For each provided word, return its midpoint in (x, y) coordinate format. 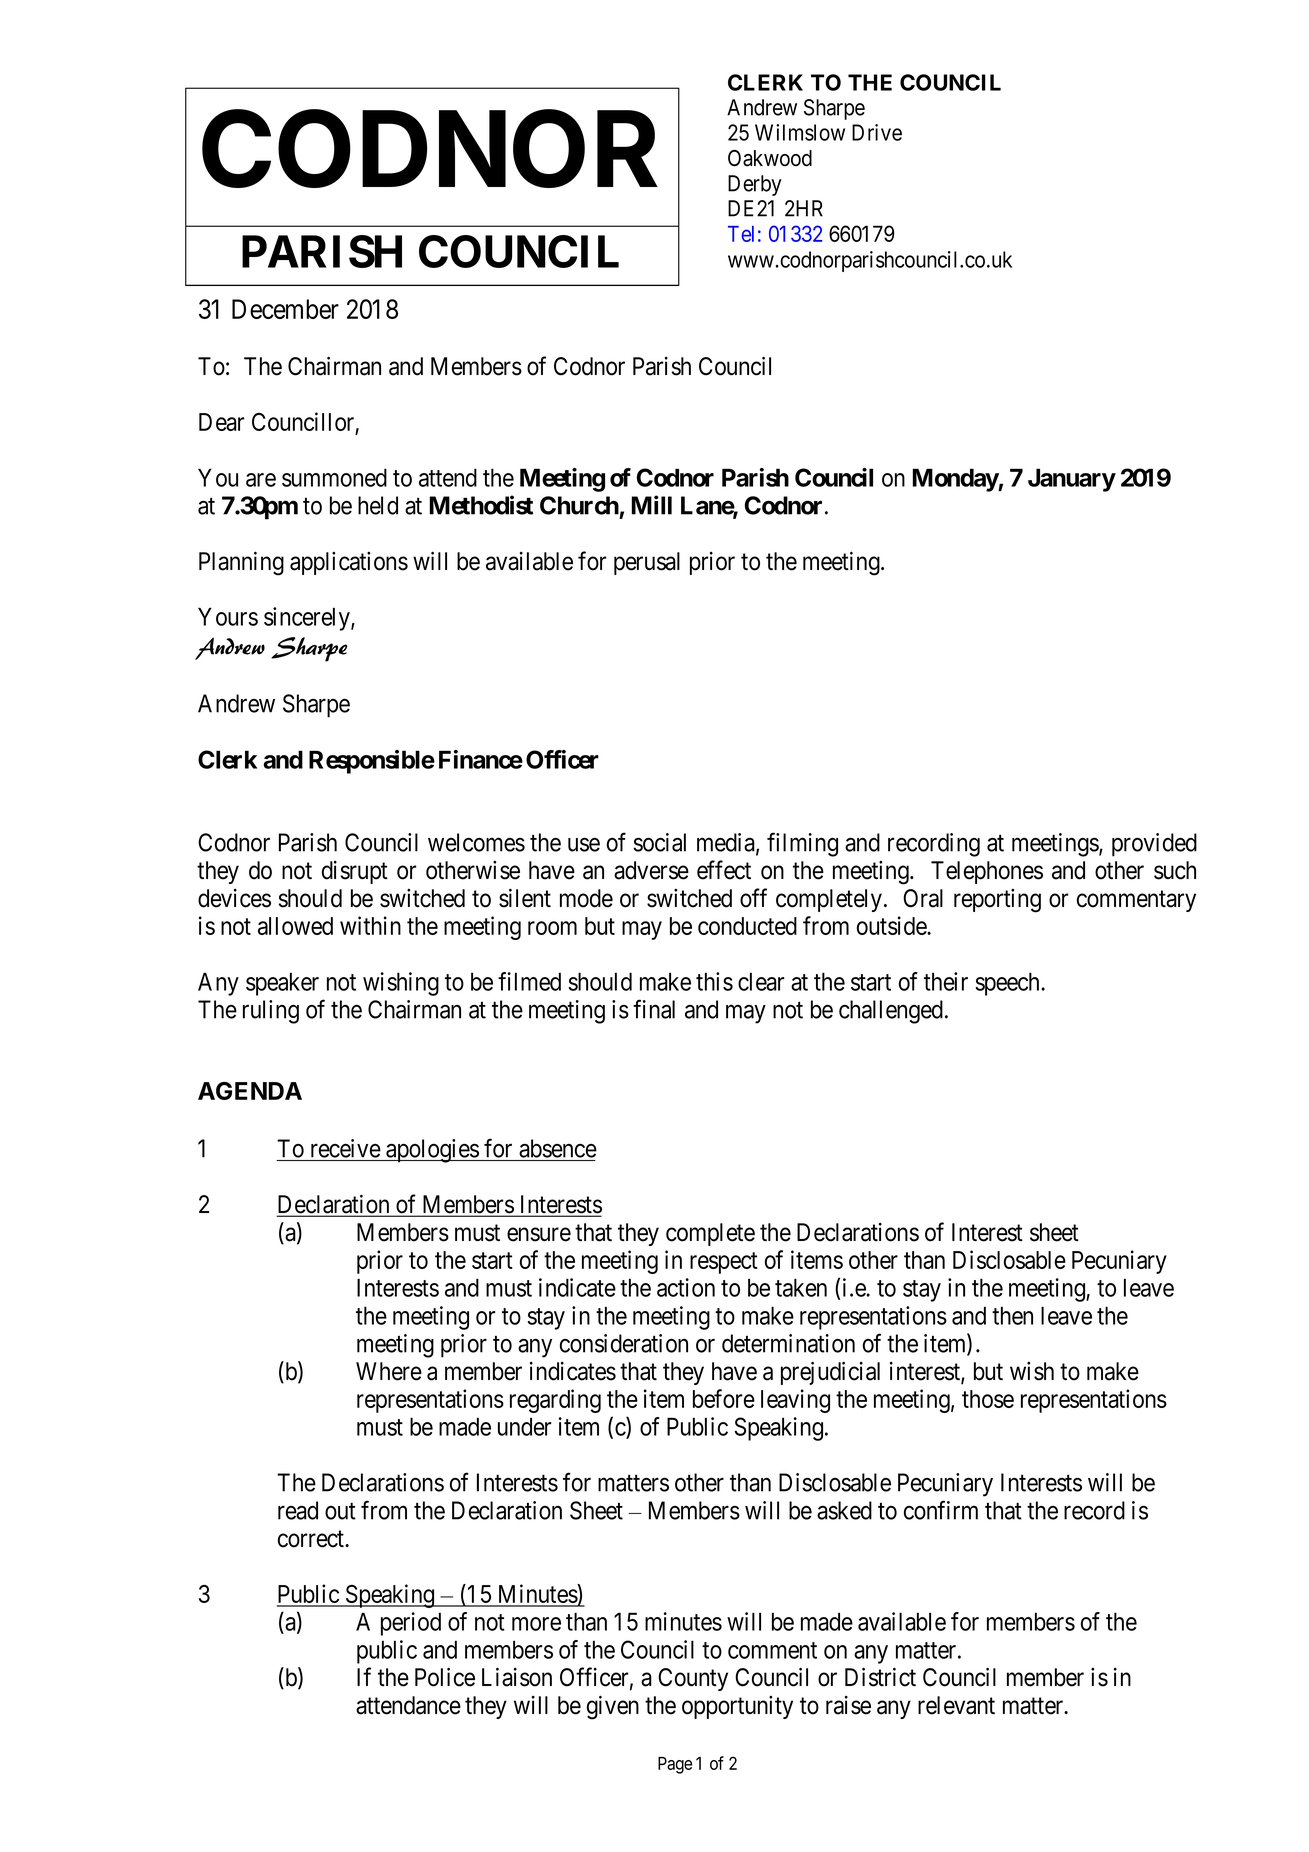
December (285, 309)
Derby (755, 185)
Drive (877, 132)
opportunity (737, 1707)
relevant (956, 1705)
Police (445, 1677)
